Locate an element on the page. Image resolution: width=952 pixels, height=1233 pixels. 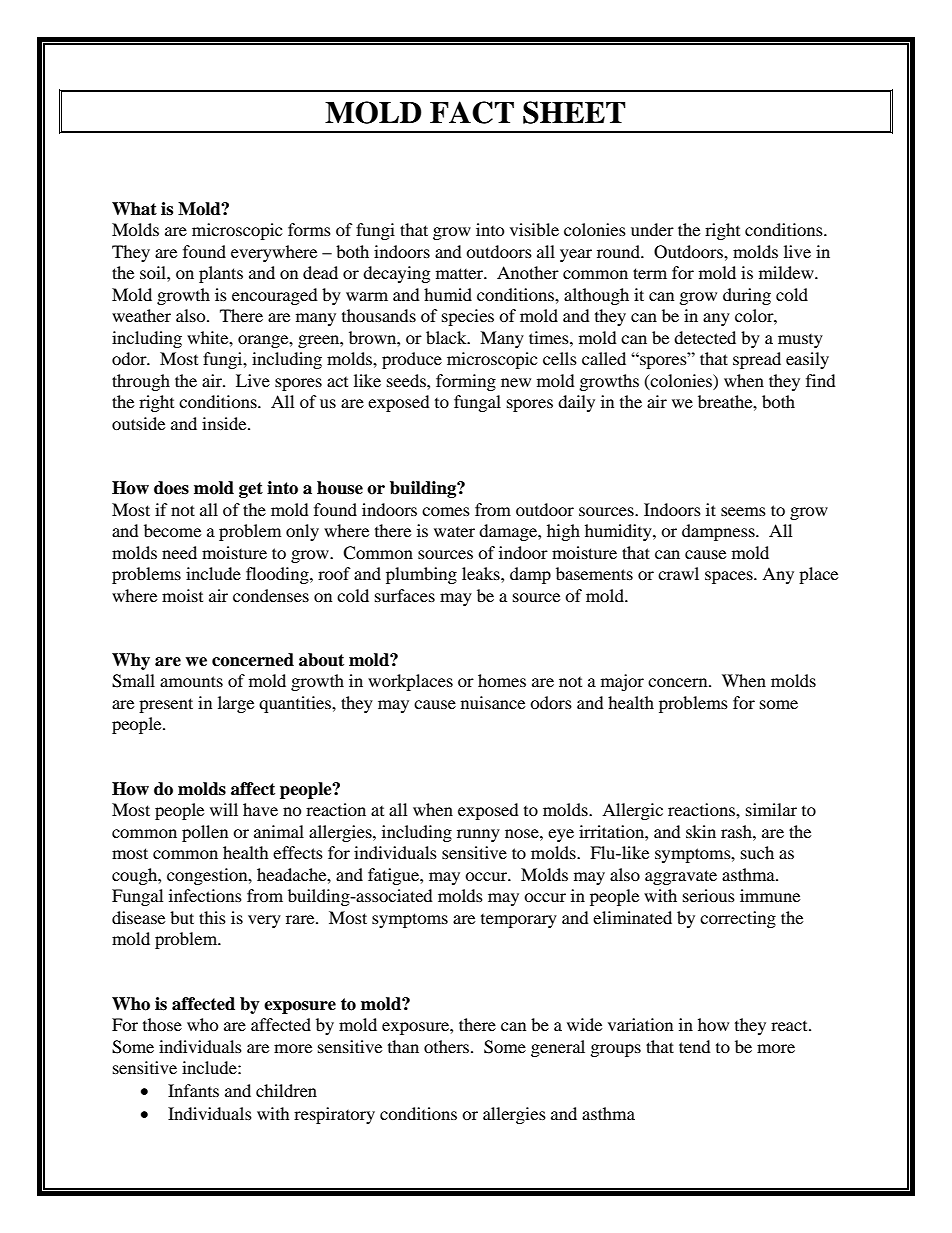
under is located at coordinates (652, 229).
